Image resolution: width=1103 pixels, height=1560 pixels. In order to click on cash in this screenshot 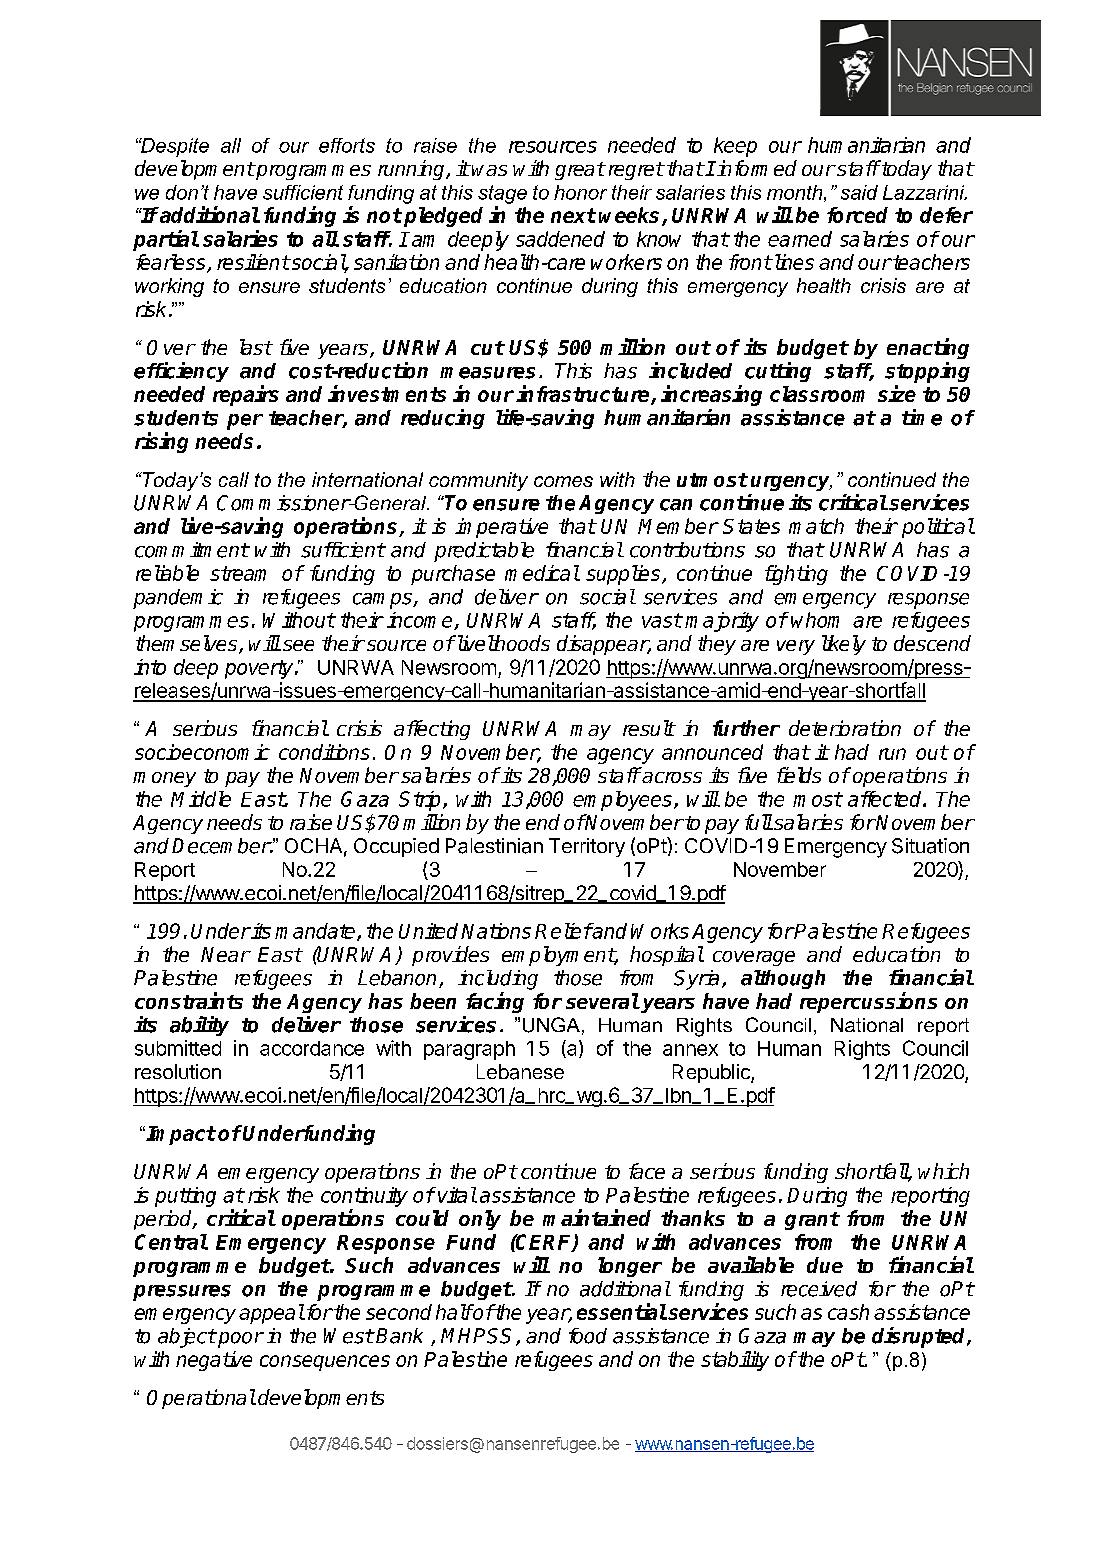, I will do `click(848, 1312)`.
